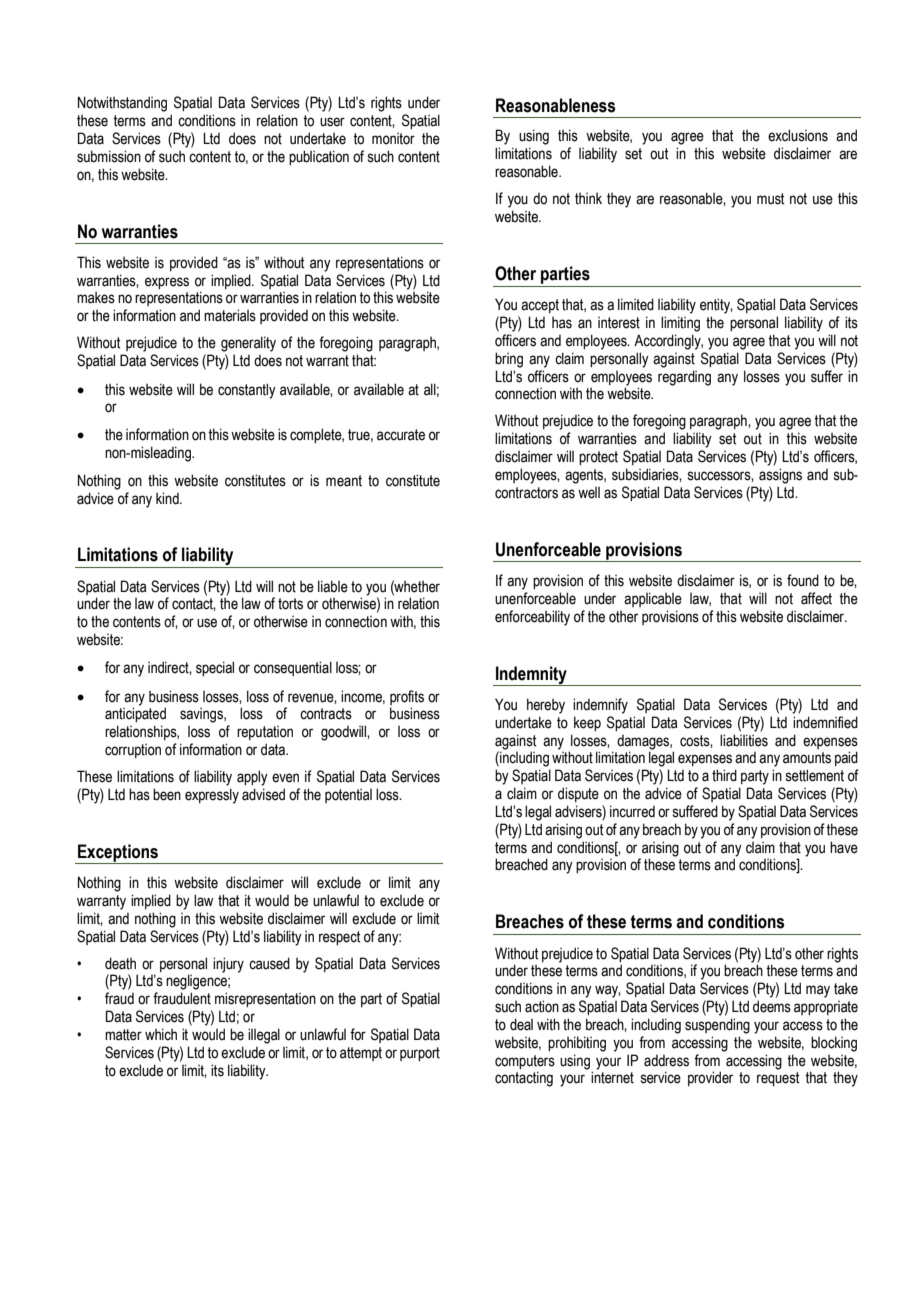  What do you see at coordinates (393, 139) in the screenshot?
I see `monitor` at bounding box center [393, 139].
